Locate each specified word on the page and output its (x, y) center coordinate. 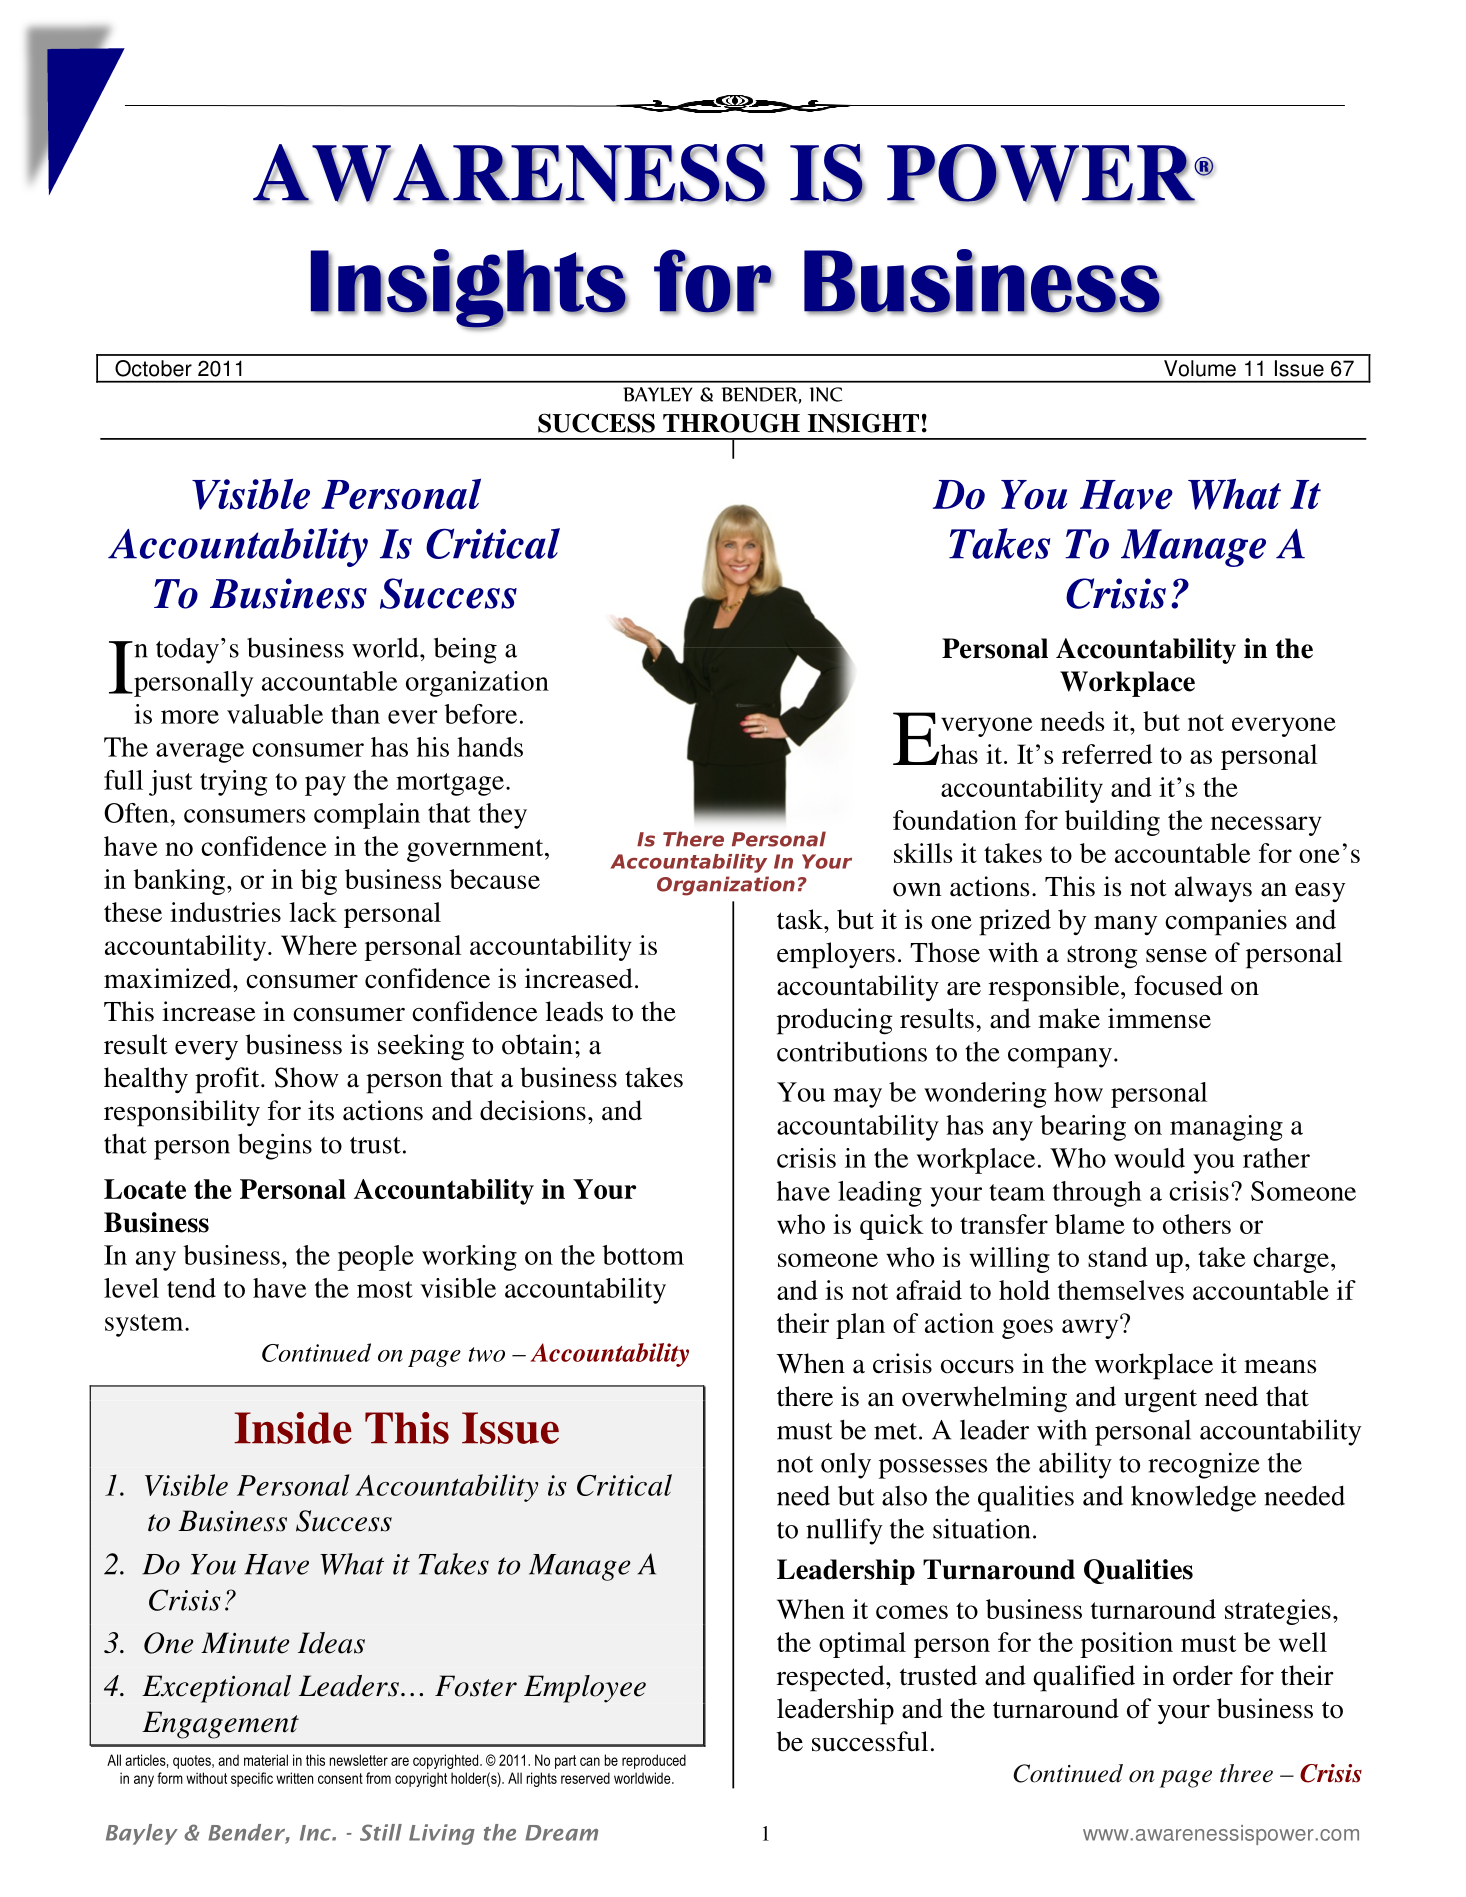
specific (252, 1779)
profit (228, 1080)
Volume (1200, 368)
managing (1226, 1128)
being (465, 650)
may (857, 1098)
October (153, 368)
